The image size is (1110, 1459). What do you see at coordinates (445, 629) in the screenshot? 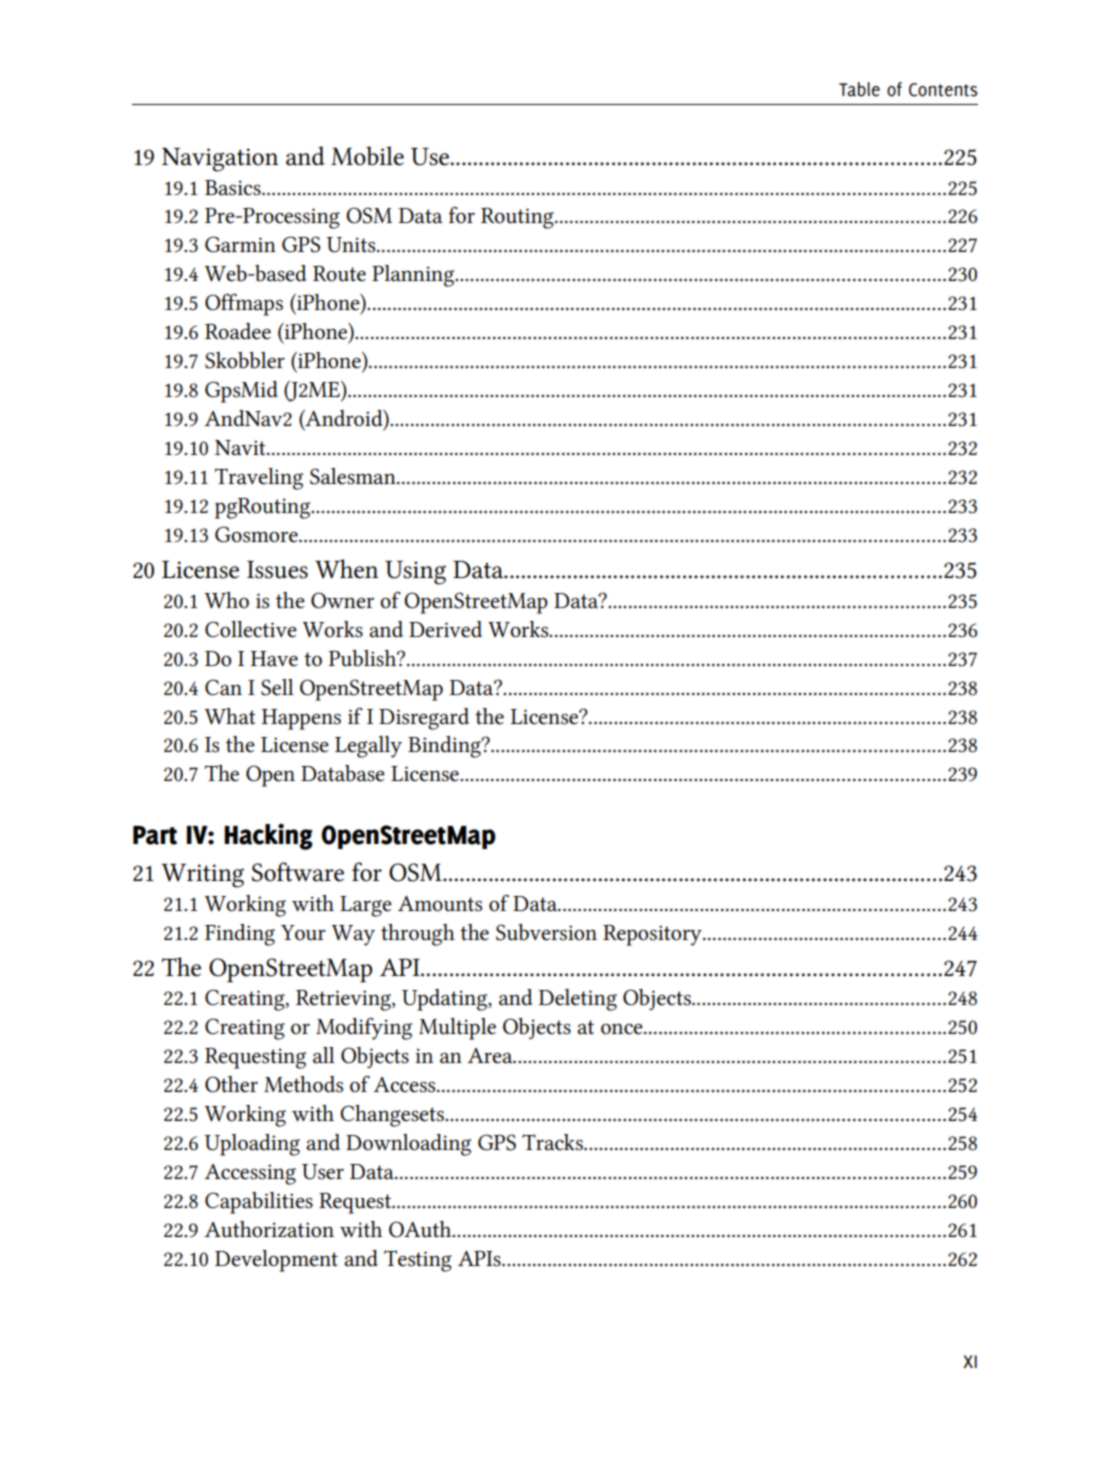
I see `Derived` at bounding box center [445, 629].
